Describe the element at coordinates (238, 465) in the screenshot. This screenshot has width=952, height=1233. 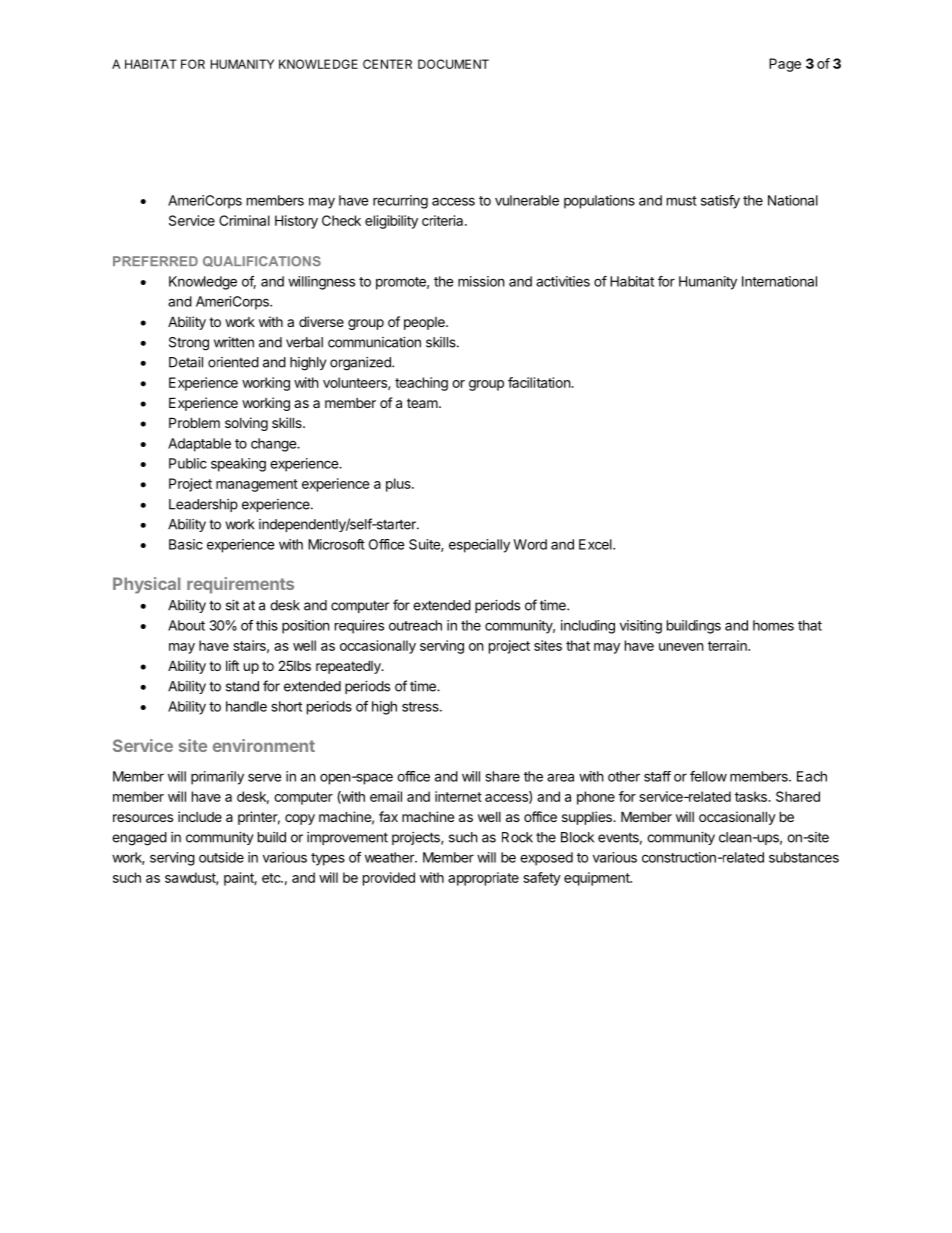
I see `speaking` at that location.
